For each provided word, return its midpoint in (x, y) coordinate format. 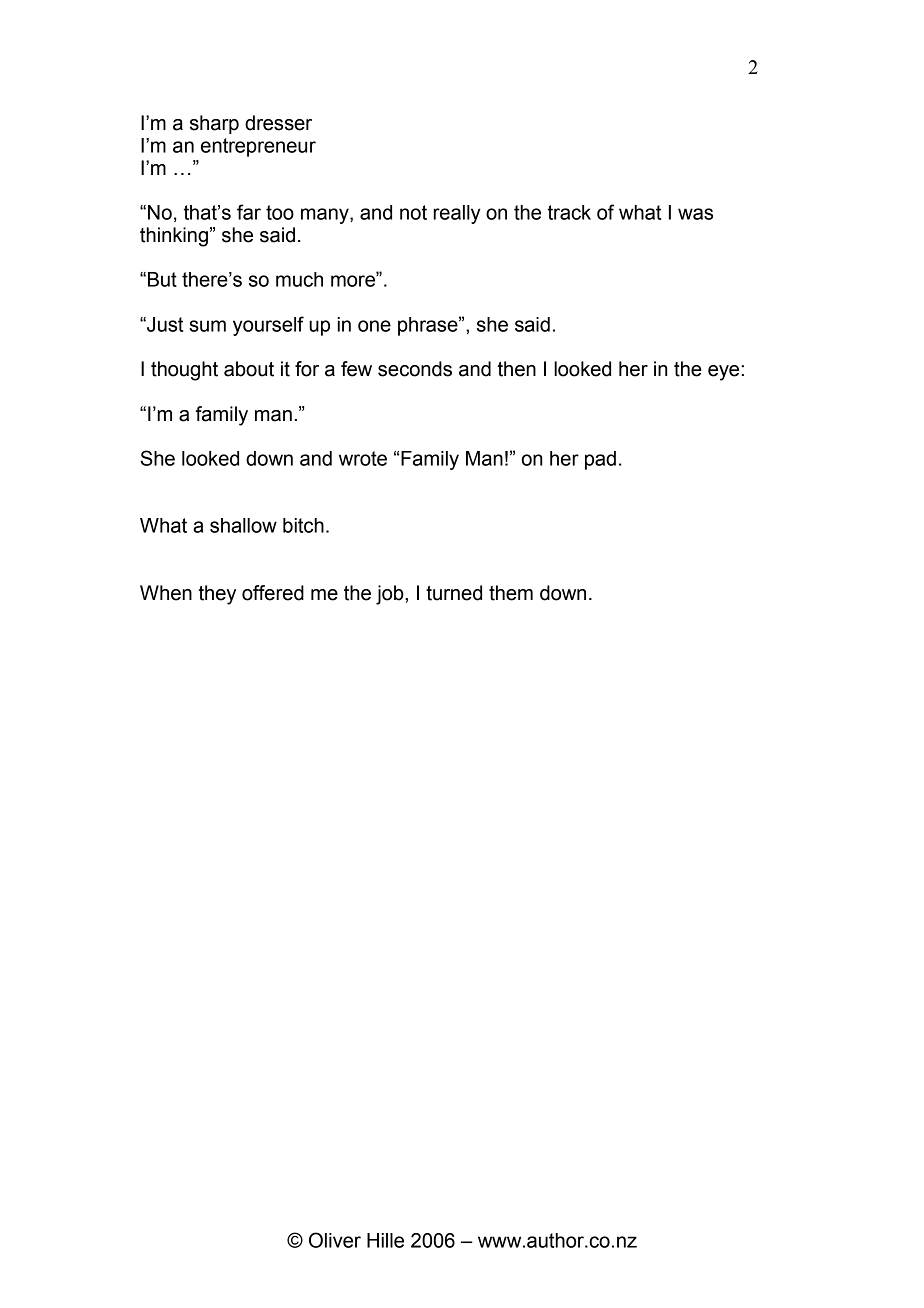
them (511, 593)
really (456, 214)
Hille (385, 1240)
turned (454, 593)
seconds (415, 369)
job (391, 595)
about (249, 369)
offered (273, 593)
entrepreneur (258, 147)
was (695, 214)
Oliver (335, 1240)
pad (600, 460)
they (217, 595)
